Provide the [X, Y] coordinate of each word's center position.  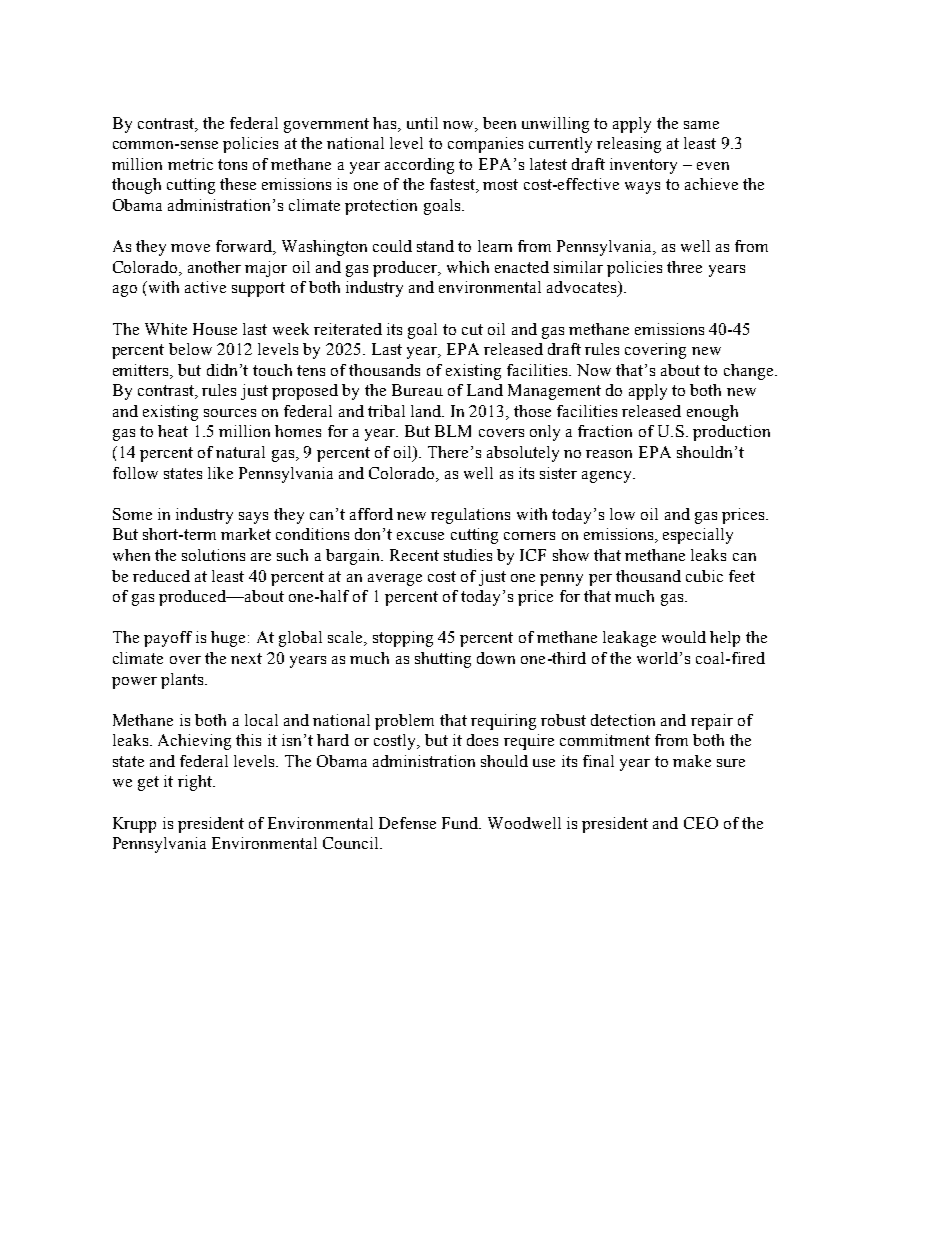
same [701, 125]
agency [608, 477]
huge [228, 639]
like [220, 473]
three [684, 267]
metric [190, 164]
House [215, 329]
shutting [443, 660]
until [422, 123]
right [196, 783]
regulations [470, 516]
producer [406, 269]
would [684, 637]
